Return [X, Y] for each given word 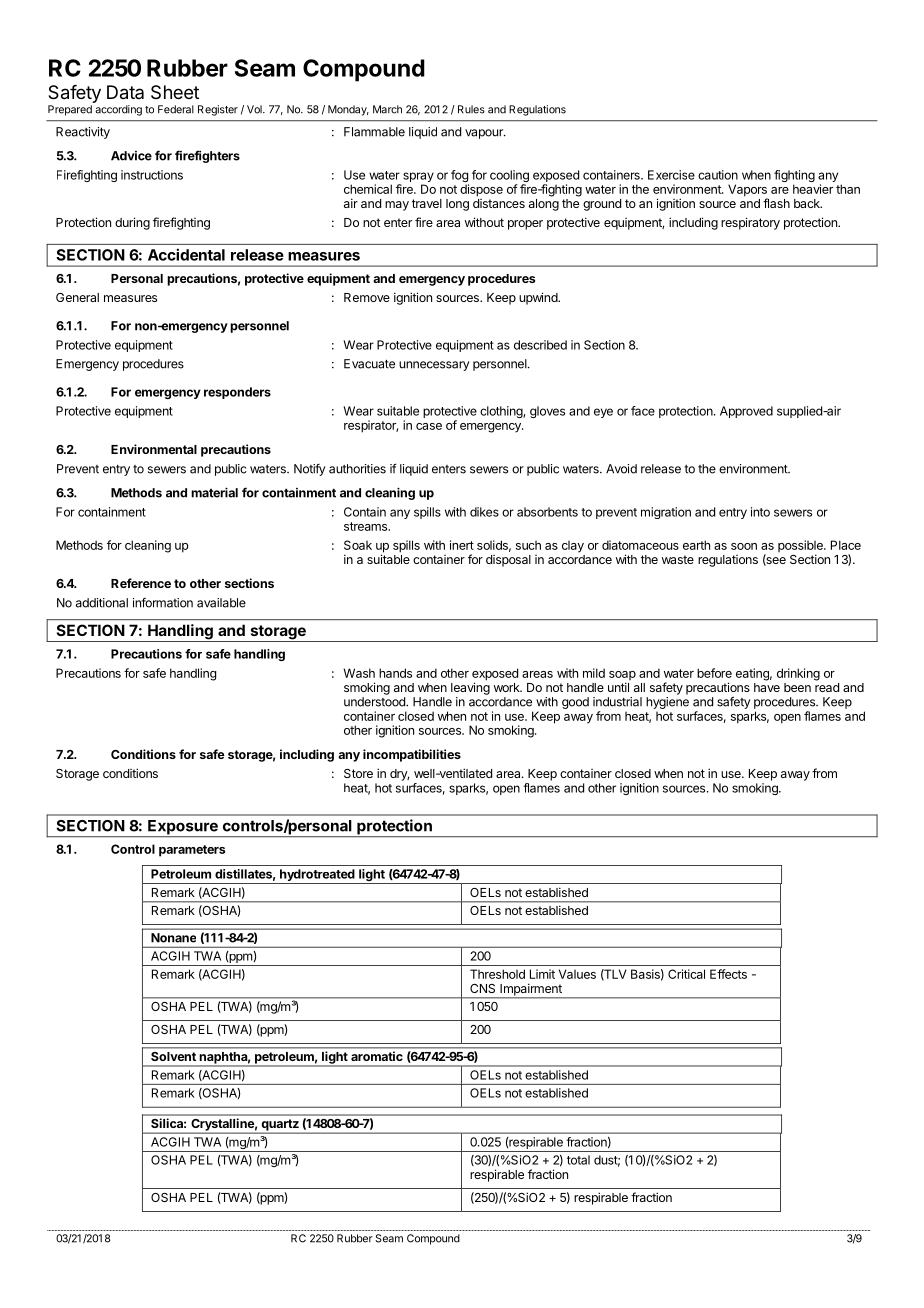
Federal [176, 109]
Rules [471, 109]
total [578, 1160]
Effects [728, 974]
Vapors [748, 191]
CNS [482, 988]
